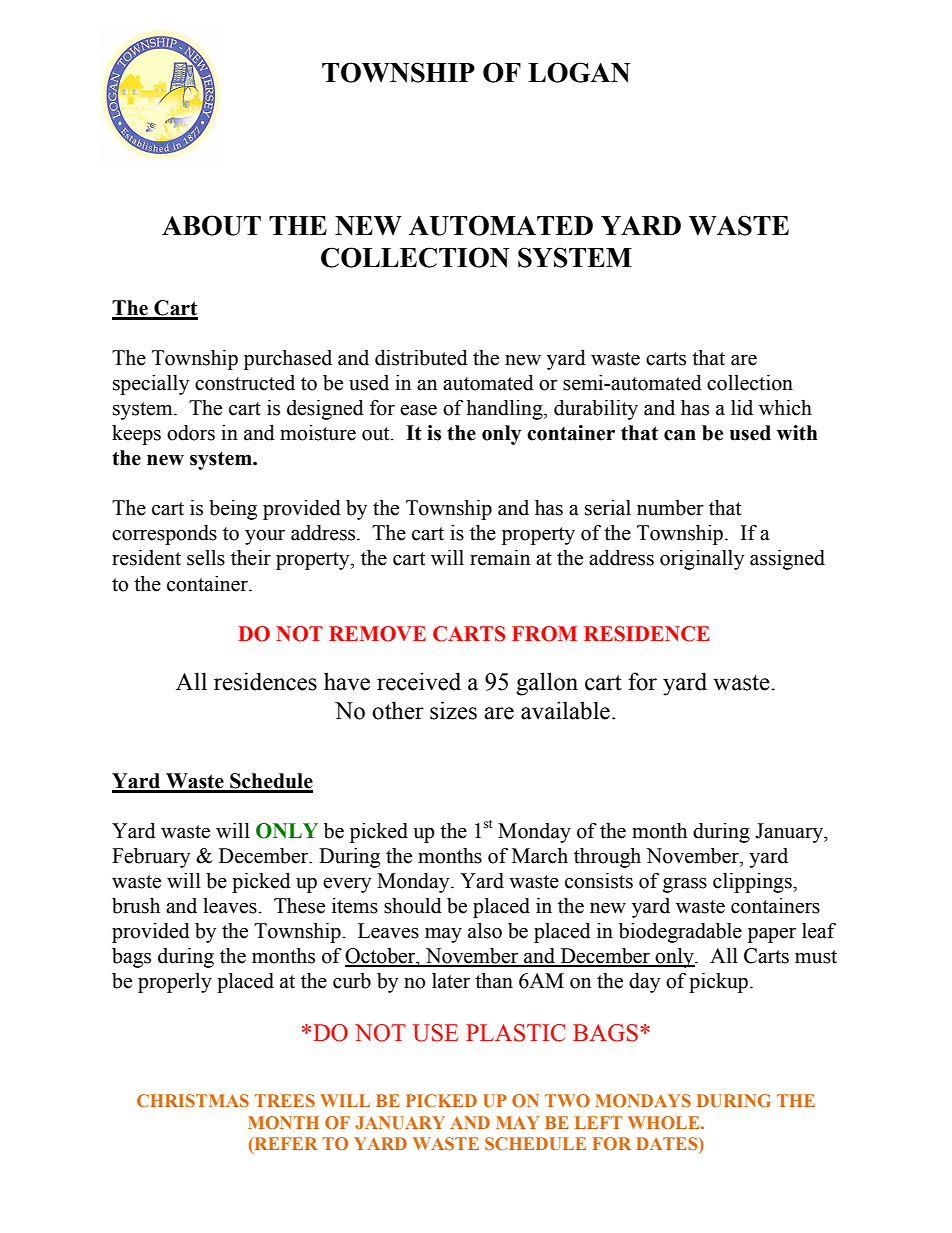 This screenshot has width=952, height=1233. What do you see at coordinates (579, 72) in the screenshot?
I see `LOGAN` at bounding box center [579, 72].
